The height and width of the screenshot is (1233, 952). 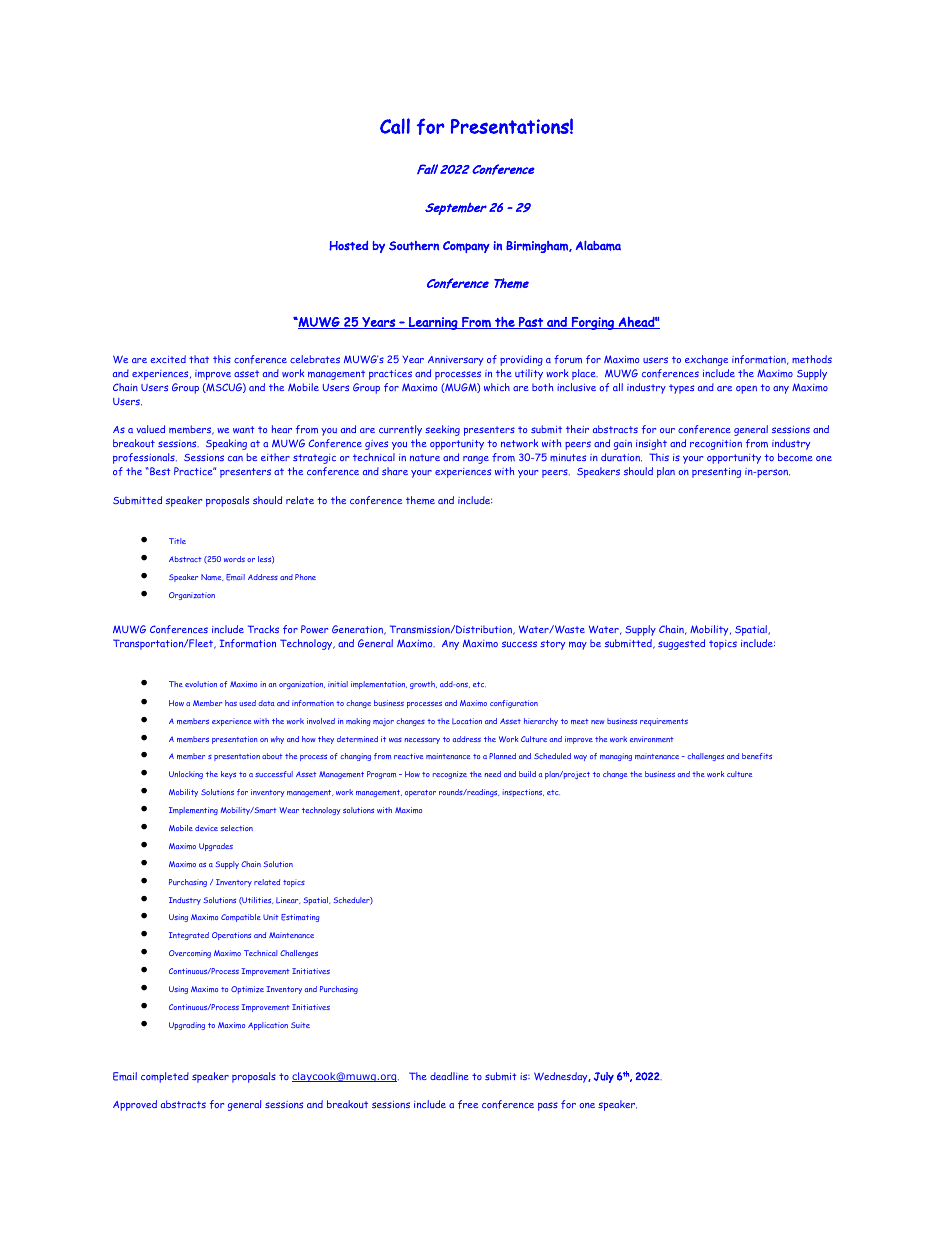 I want to click on Alabama, so click(x=598, y=246).
